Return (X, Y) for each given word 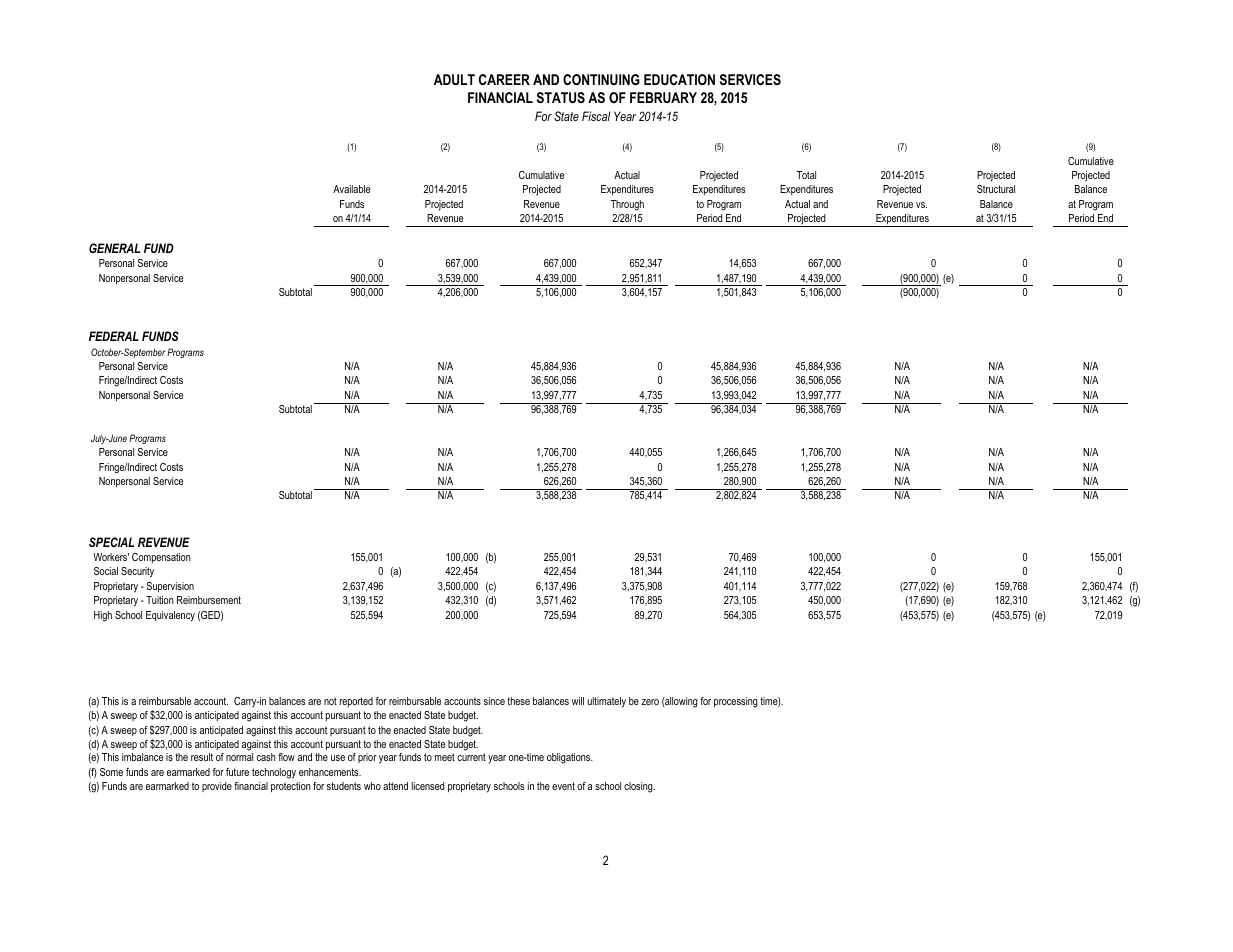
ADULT (454, 79)
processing (736, 702)
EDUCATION (679, 79)
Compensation (161, 558)
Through (627, 205)
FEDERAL (114, 336)
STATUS (561, 97)
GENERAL (114, 248)
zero (650, 702)
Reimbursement (209, 600)
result (202, 757)
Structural (996, 189)
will (578, 701)
